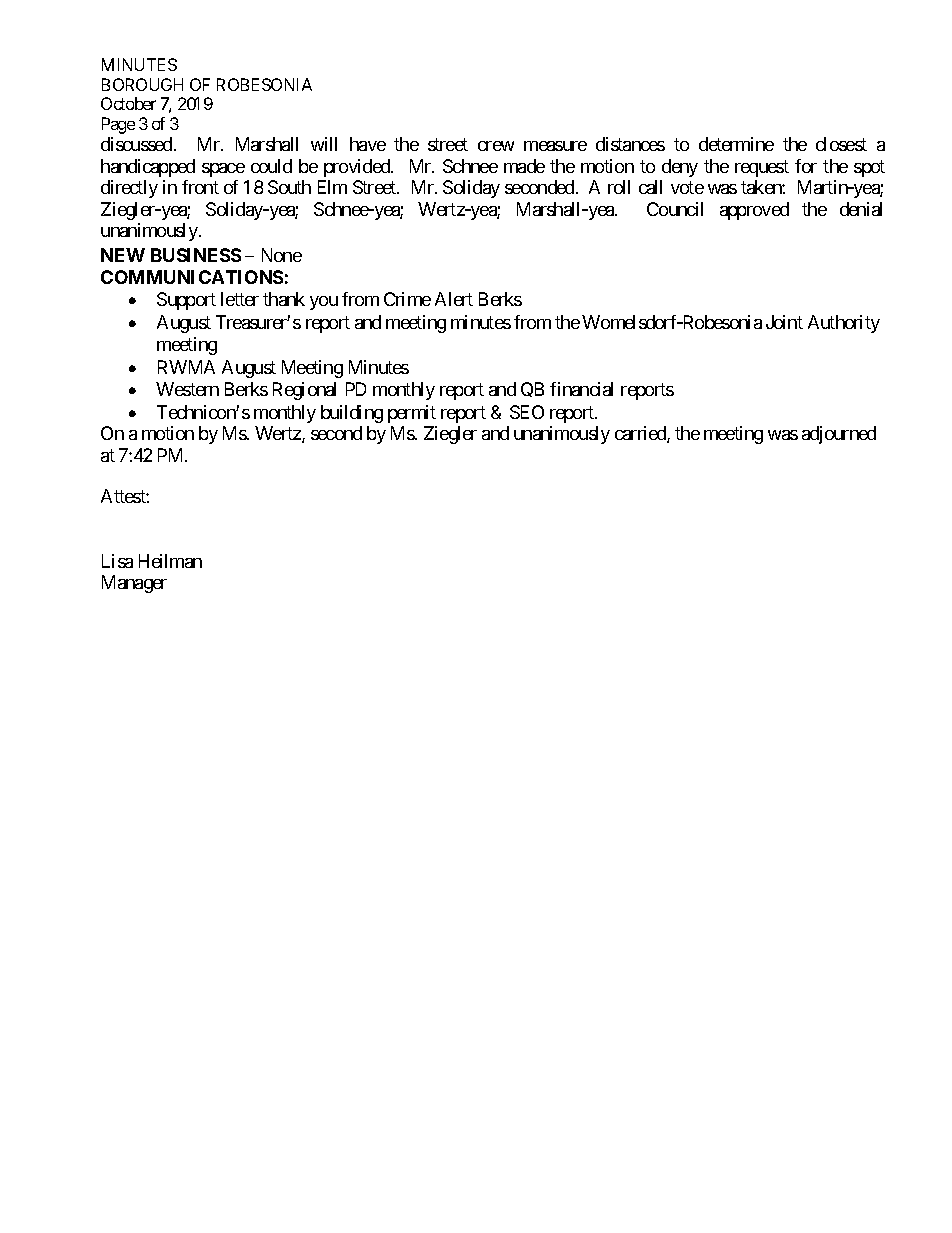 This screenshot has width=952, height=1233. Describe the element at coordinates (117, 561) in the screenshot. I see `Lisa` at that location.
